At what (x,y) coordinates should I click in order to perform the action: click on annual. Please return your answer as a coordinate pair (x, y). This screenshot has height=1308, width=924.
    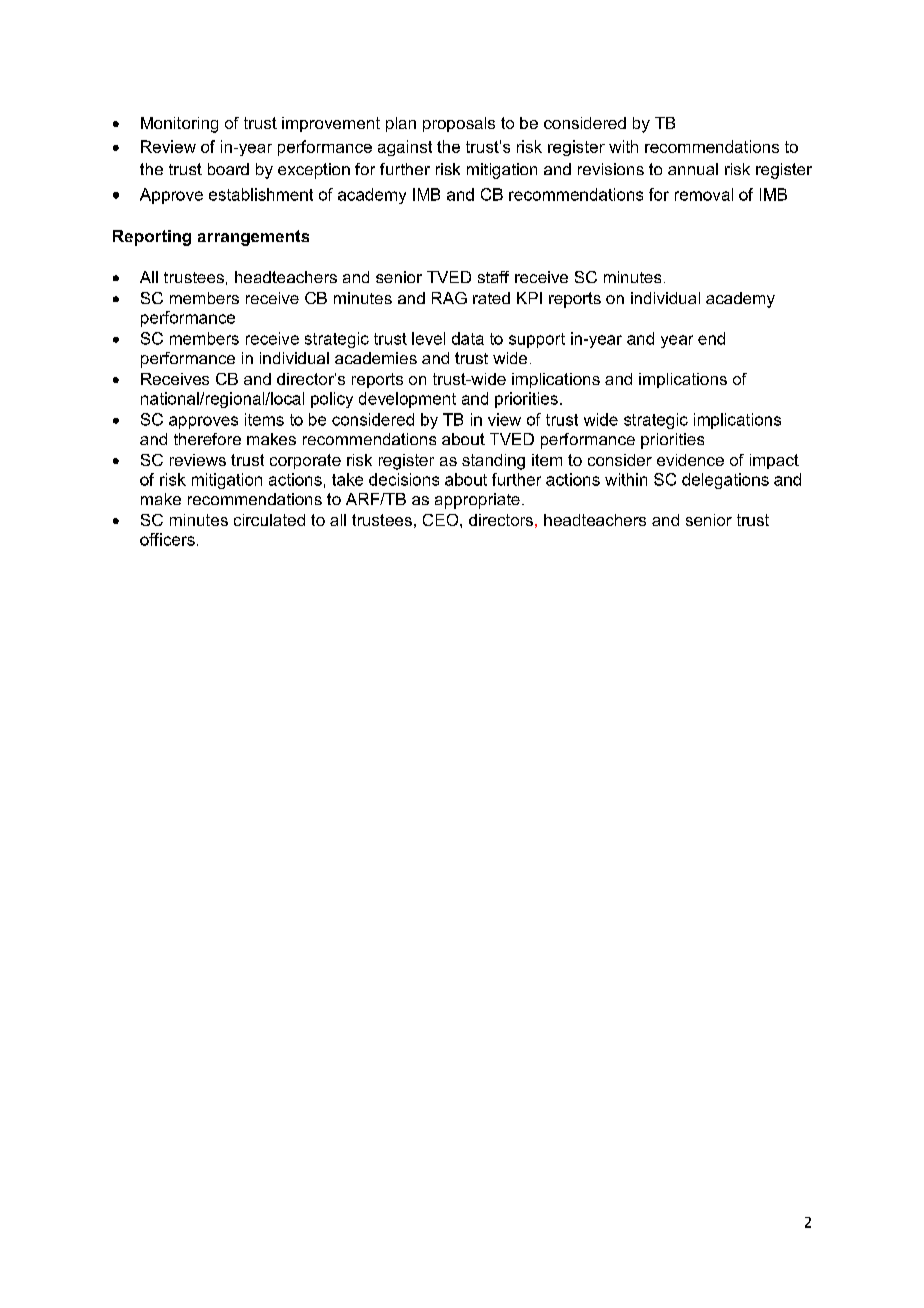
    Looking at the image, I should click on (693, 169).
